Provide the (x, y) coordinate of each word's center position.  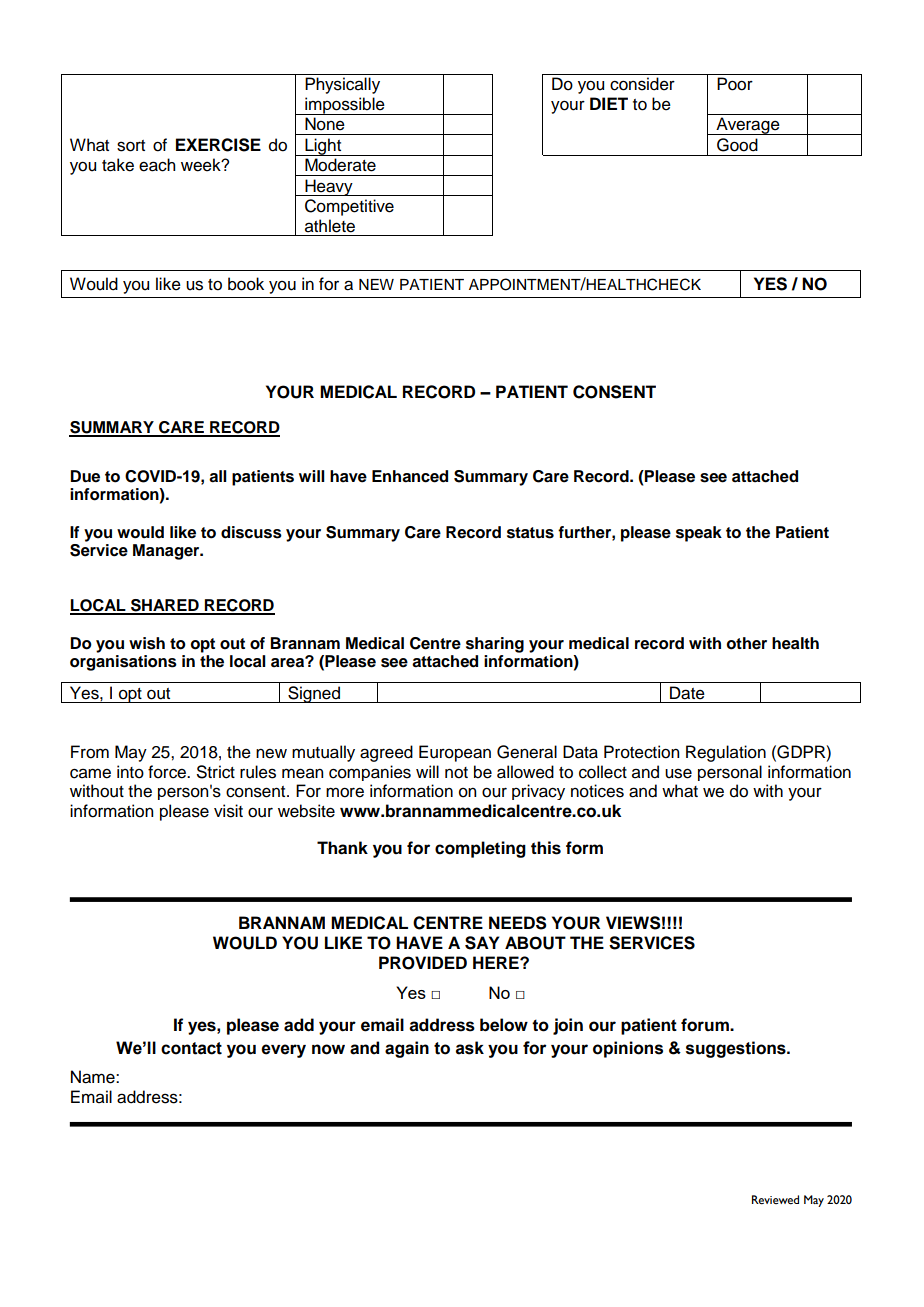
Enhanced (410, 476)
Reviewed (775, 1200)
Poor (735, 84)
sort (131, 146)
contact (191, 1048)
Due (85, 476)
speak (699, 534)
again (407, 1049)
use (678, 773)
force (168, 772)
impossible (345, 106)
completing (480, 849)
